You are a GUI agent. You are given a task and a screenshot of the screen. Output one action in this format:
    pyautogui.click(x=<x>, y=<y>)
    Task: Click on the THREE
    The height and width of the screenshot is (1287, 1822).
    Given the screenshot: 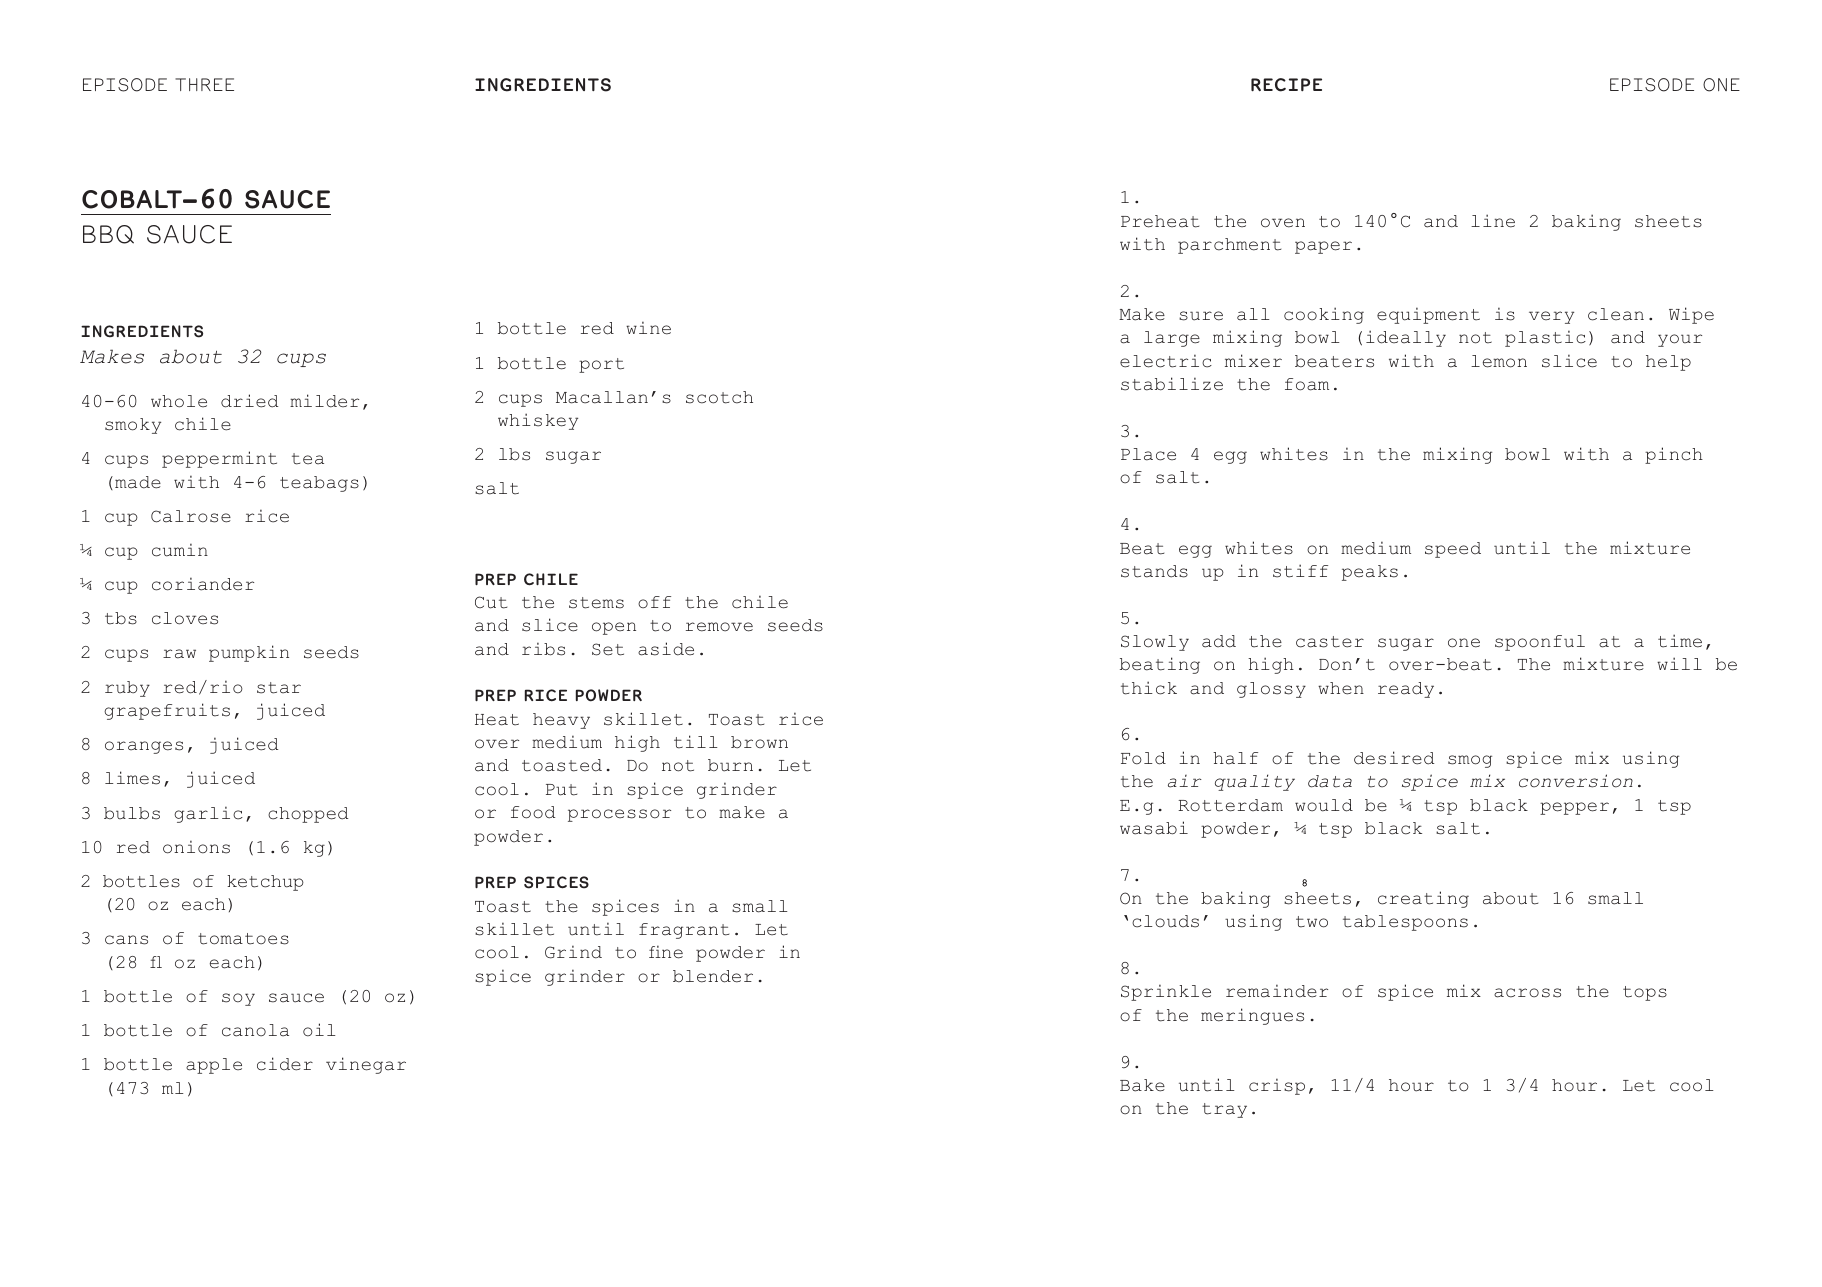 What is the action you would take?
    pyautogui.click(x=204, y=84)
